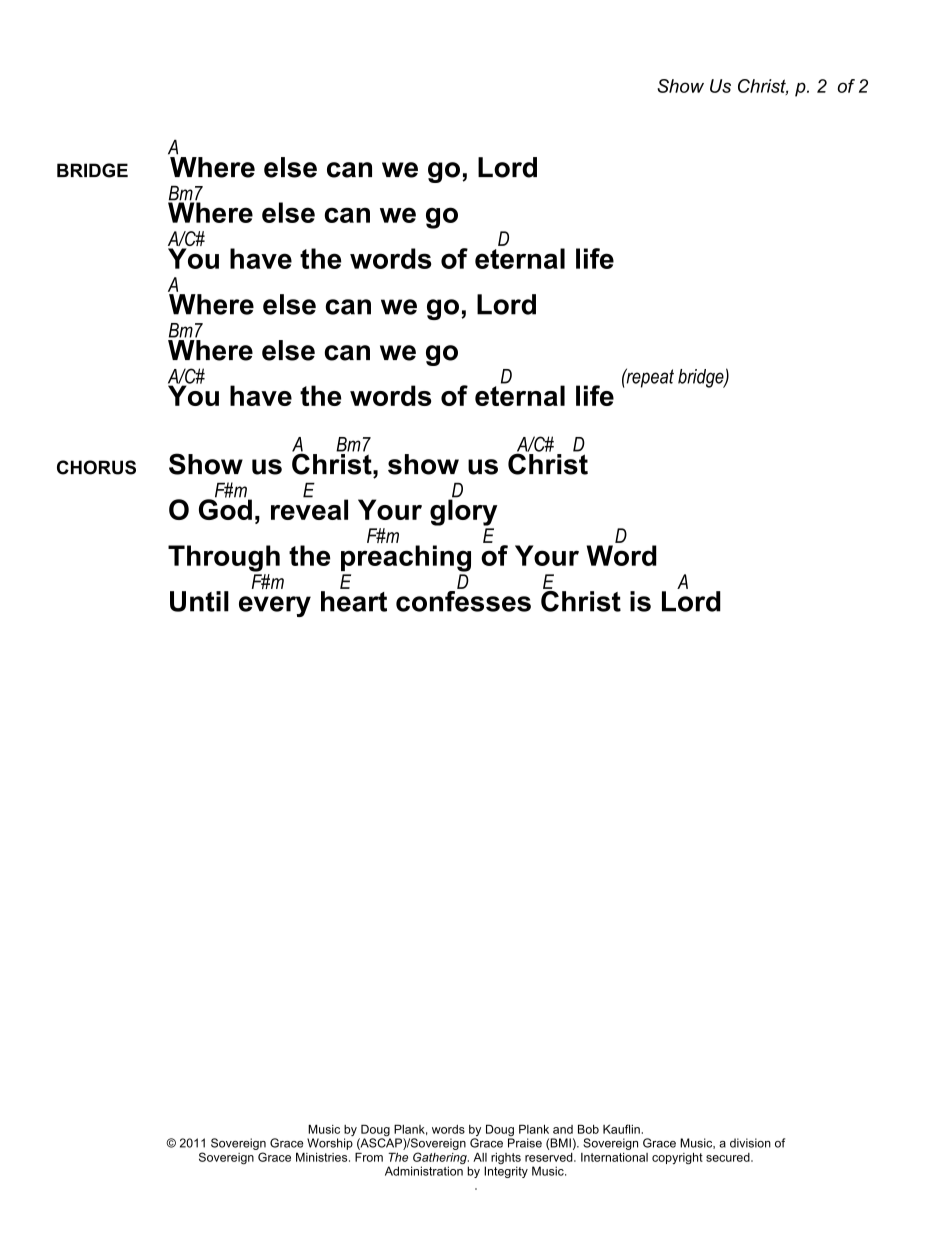  I want to click on copyright, so click(677, 1158).
